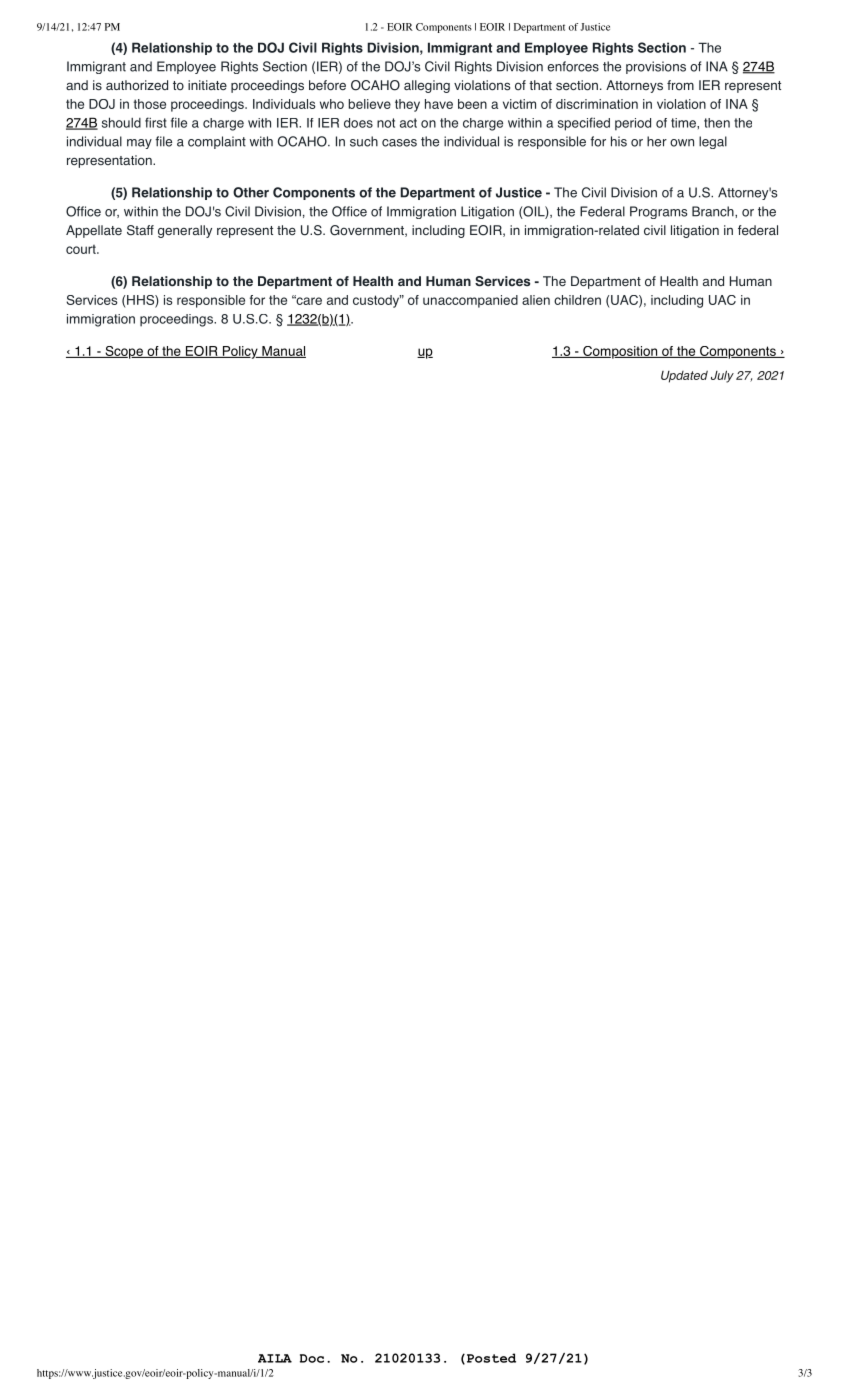 This screenshot has height=1400, width=849. I want to click on period, so click(633, 124).
